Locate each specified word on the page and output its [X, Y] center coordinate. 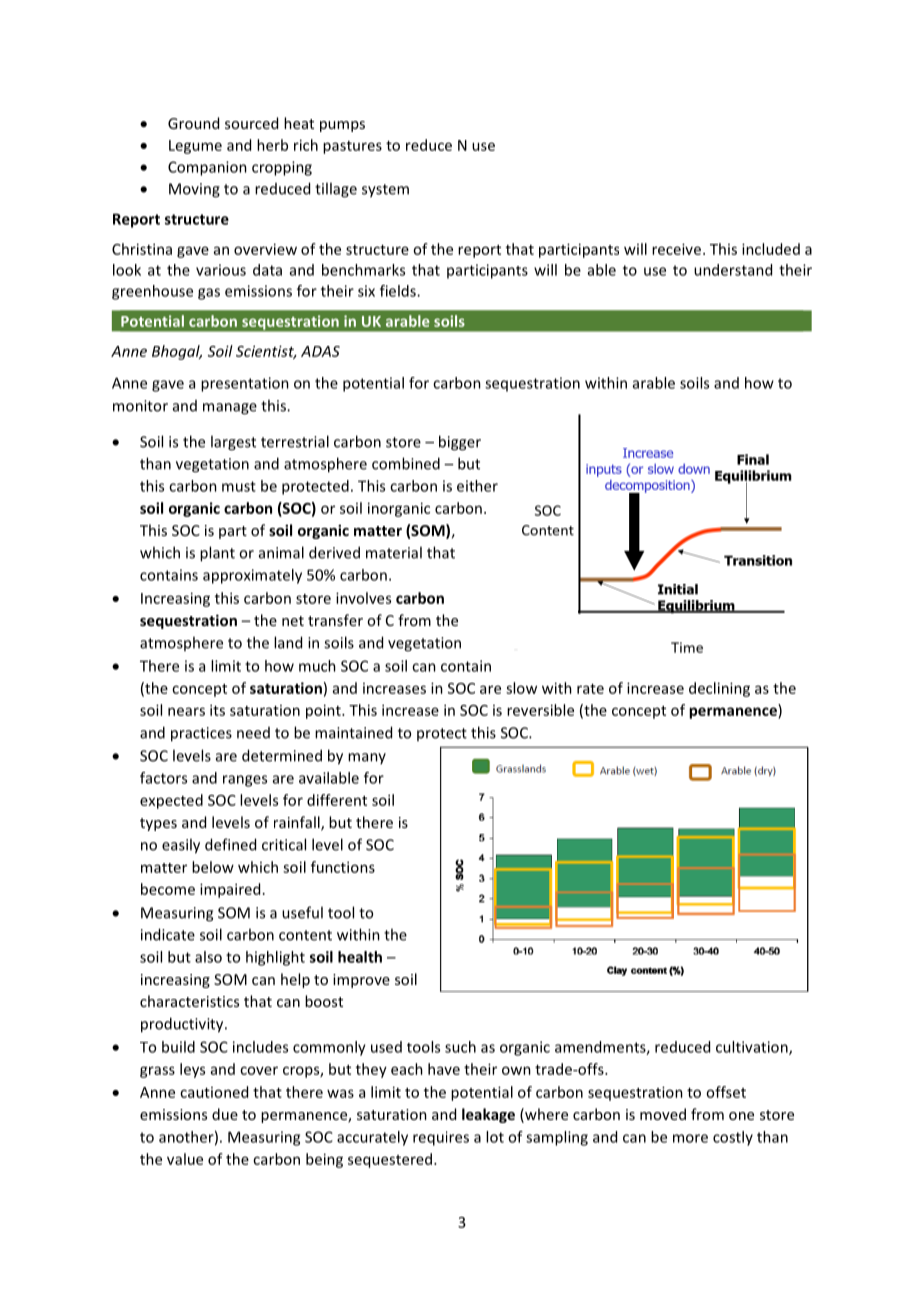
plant [217, 554]
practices [201, 734]
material [394, 552]
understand [733, 270]
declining [719, 689]
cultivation [753, 1048]
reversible [540, 710]
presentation [245, 384]
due [225, 1114]
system [385, 191]
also [208, 957]
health [360, 957]
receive [676, 249]
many [367, 758]
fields [399, 291]
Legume [195, 147]
